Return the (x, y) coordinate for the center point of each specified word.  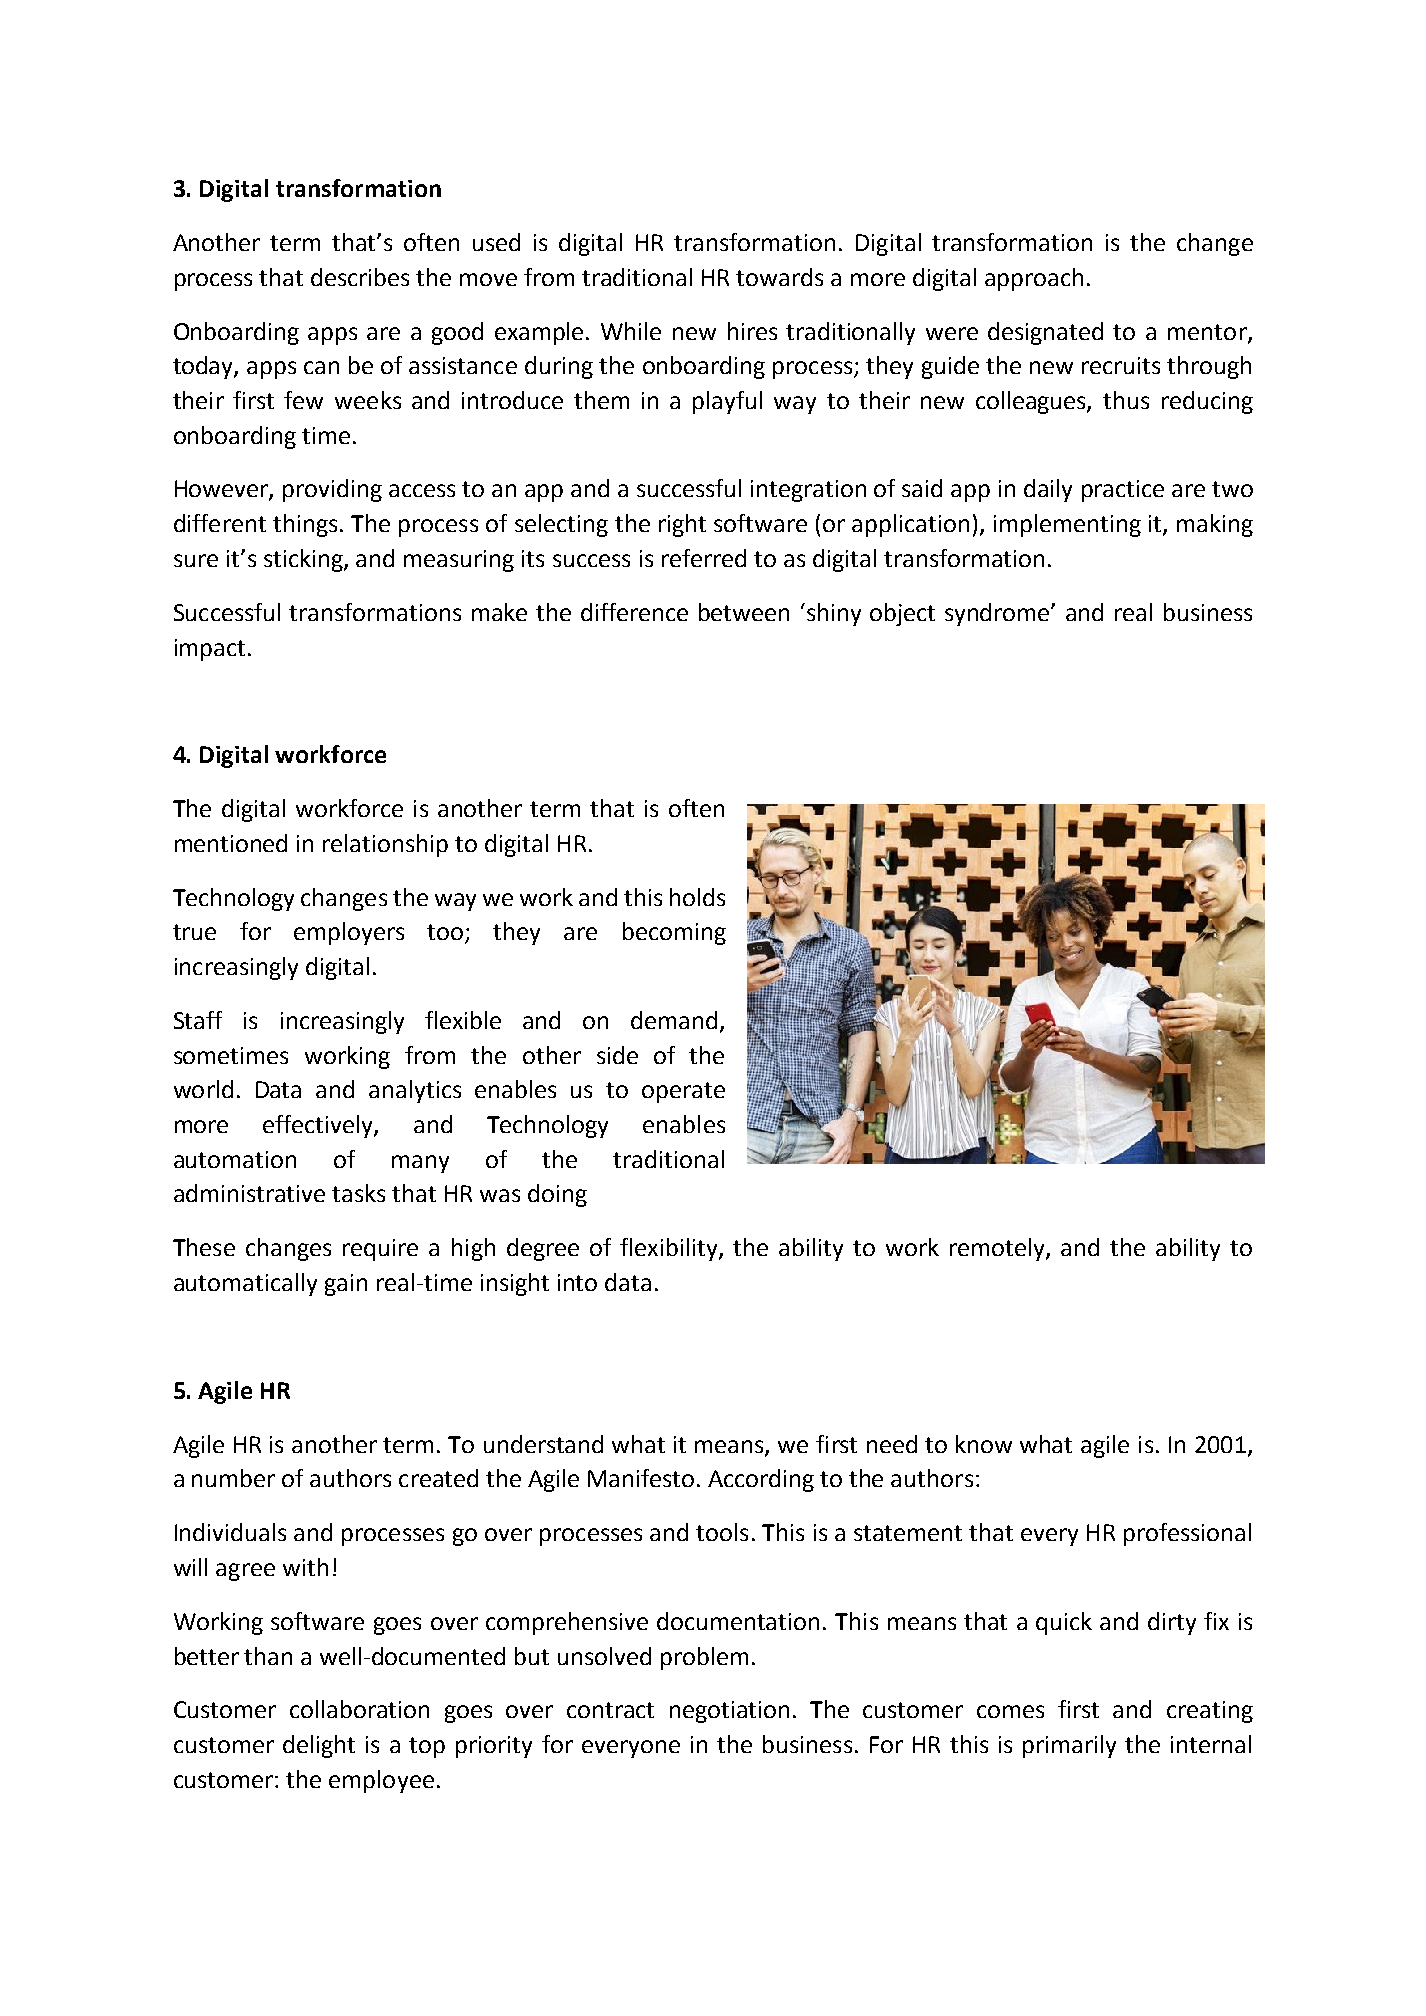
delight (319, 1746)
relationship (385, 845)
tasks (358, 1193)
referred (704, 558)
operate (683, 1092)
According (761, 1480)
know (984, 1444)
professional (1187, 1534)
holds (697, 897)
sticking (304, 560)
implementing (1067, 525)
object (902, 614)
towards (779, 277)
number (233, 1478)
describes (360, 277)
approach (1034, 279)
